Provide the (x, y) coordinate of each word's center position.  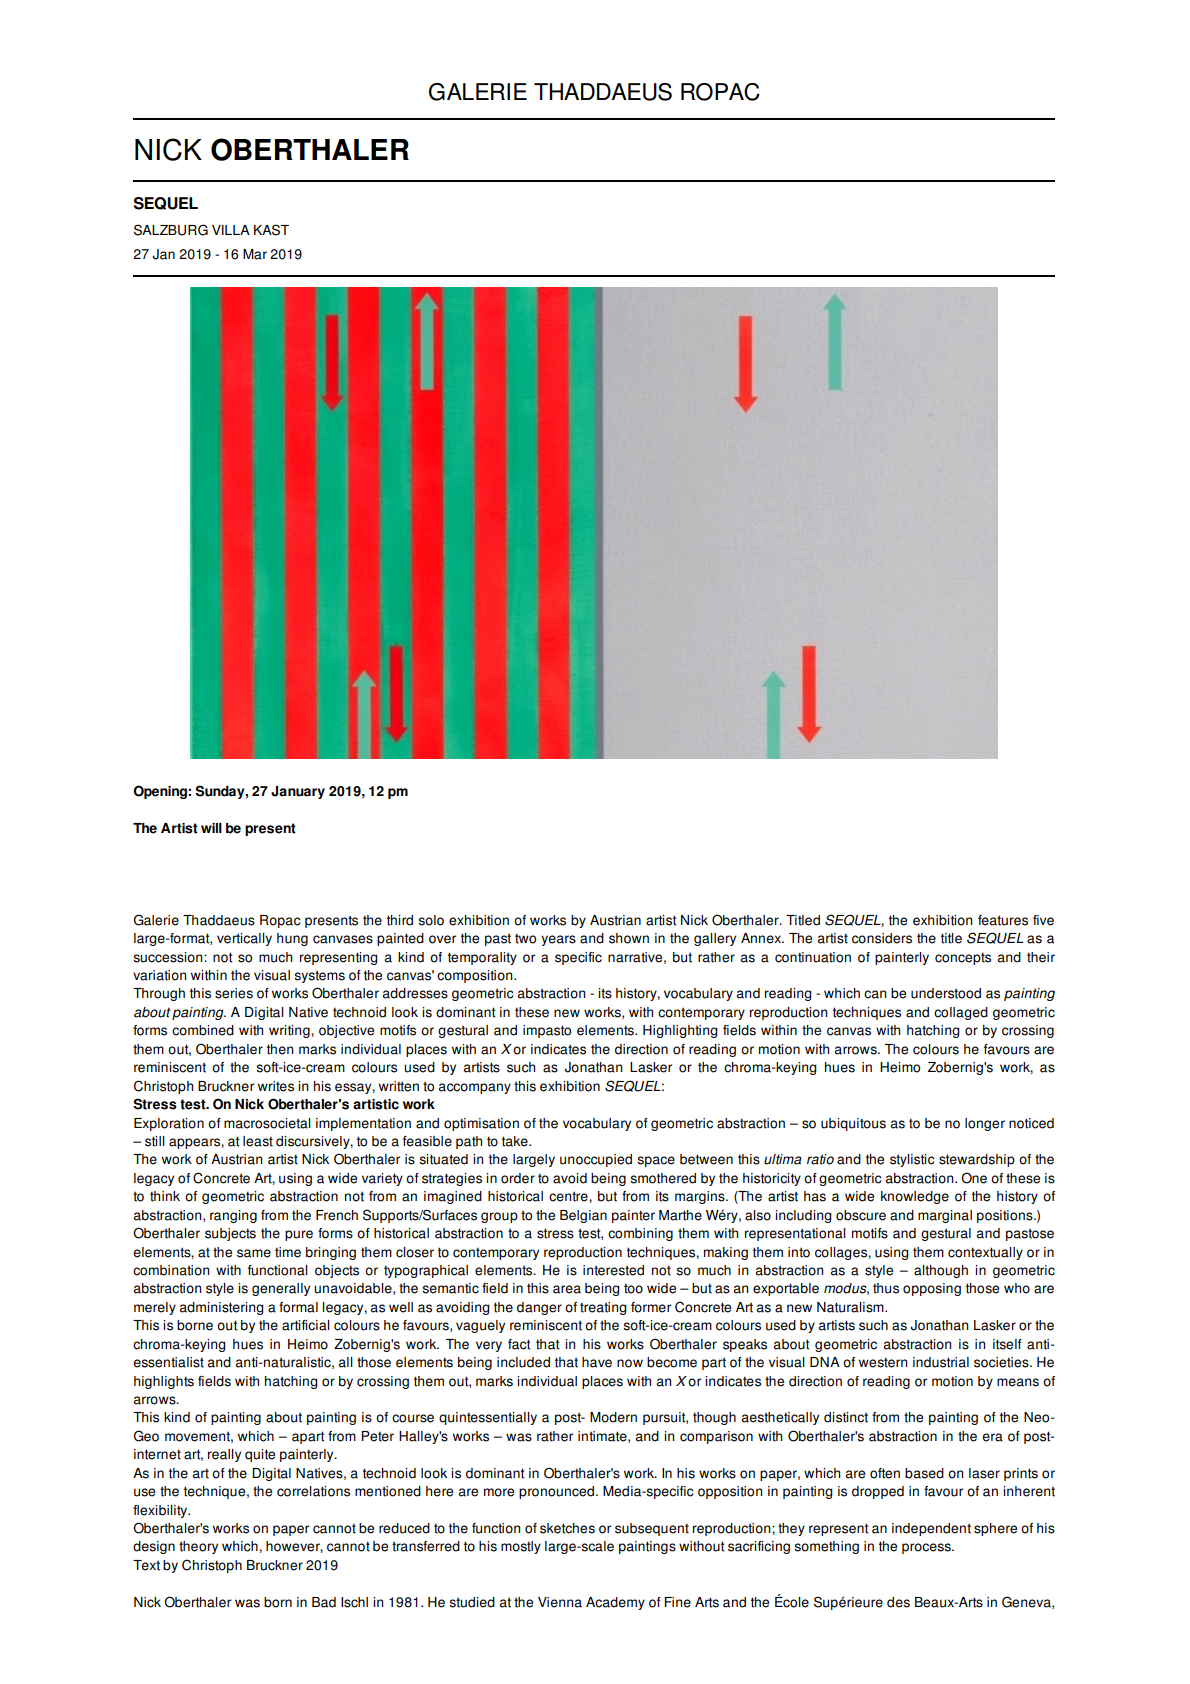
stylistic (912, 1160)
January (298, 792)
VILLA (231, 230)
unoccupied (596, 1160)
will (211, 828)
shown (629, 938)
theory (198, 1547)
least (258, 1141)
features (1003, 920)
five (1043, 920)
